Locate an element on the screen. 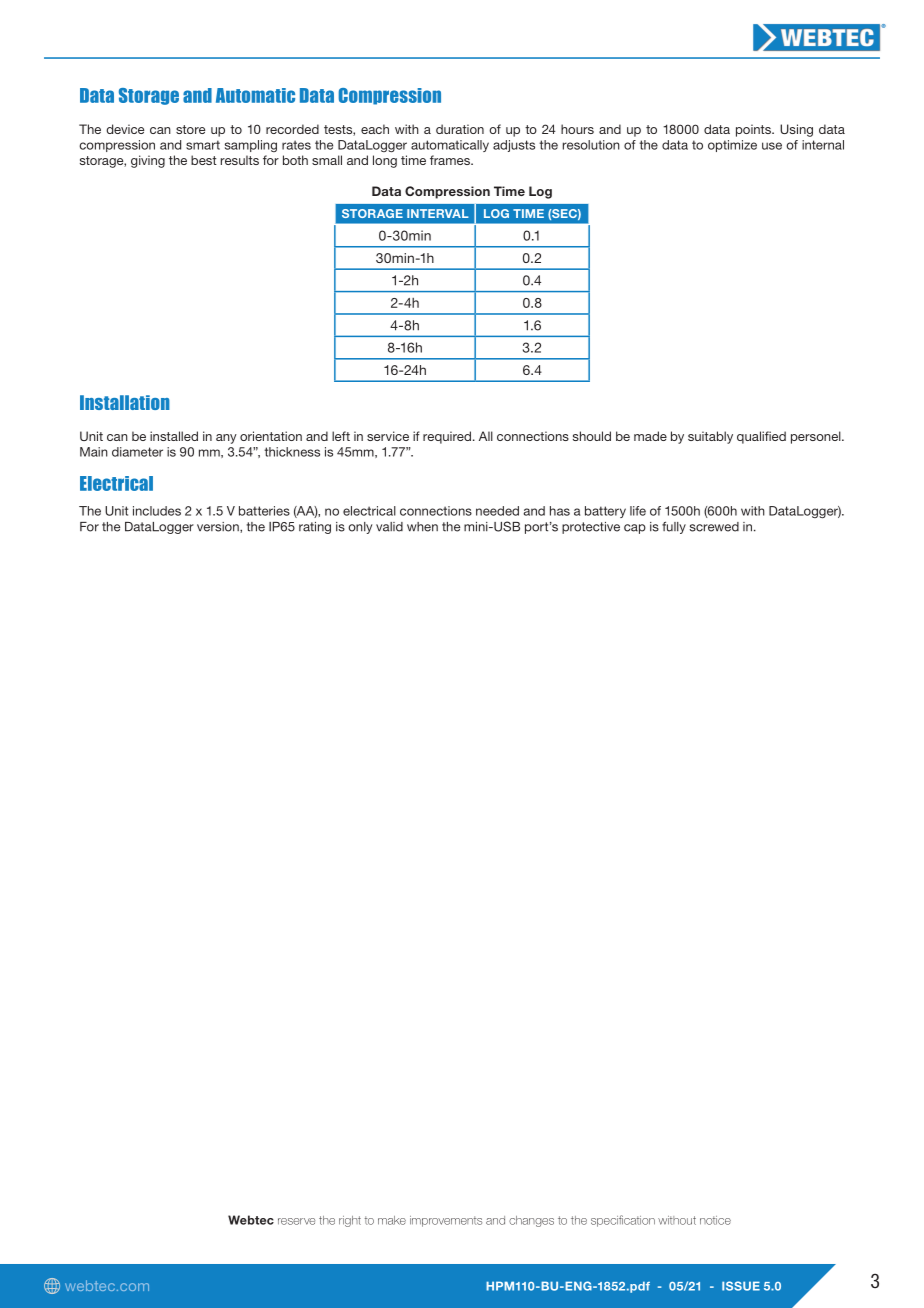 The width and height of the screenshot is (924, 1308). reserve is located at coordinates (296, 1221).
